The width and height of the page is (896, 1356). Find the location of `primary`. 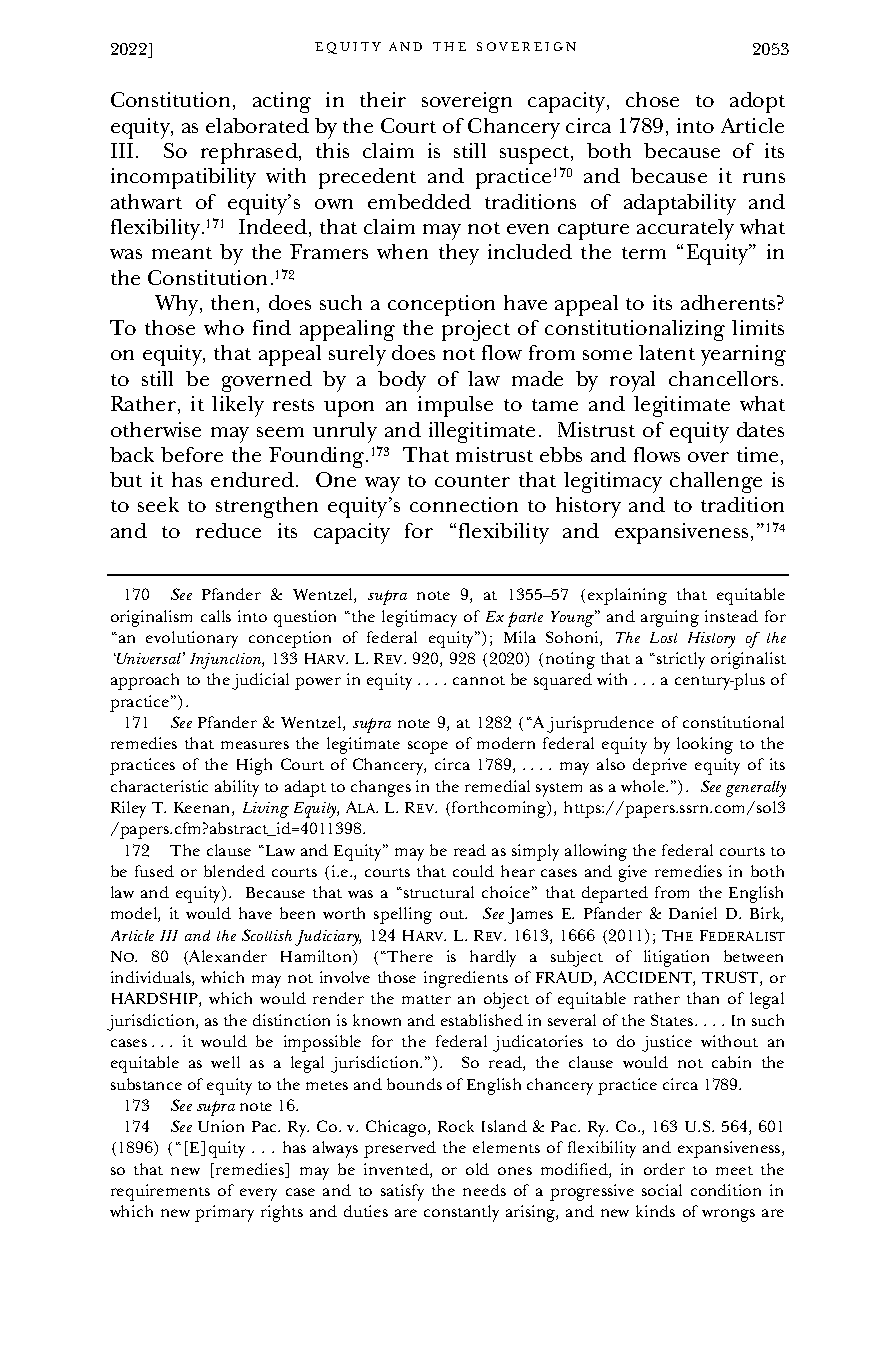

primary is located at coordinates (224, 1213).
